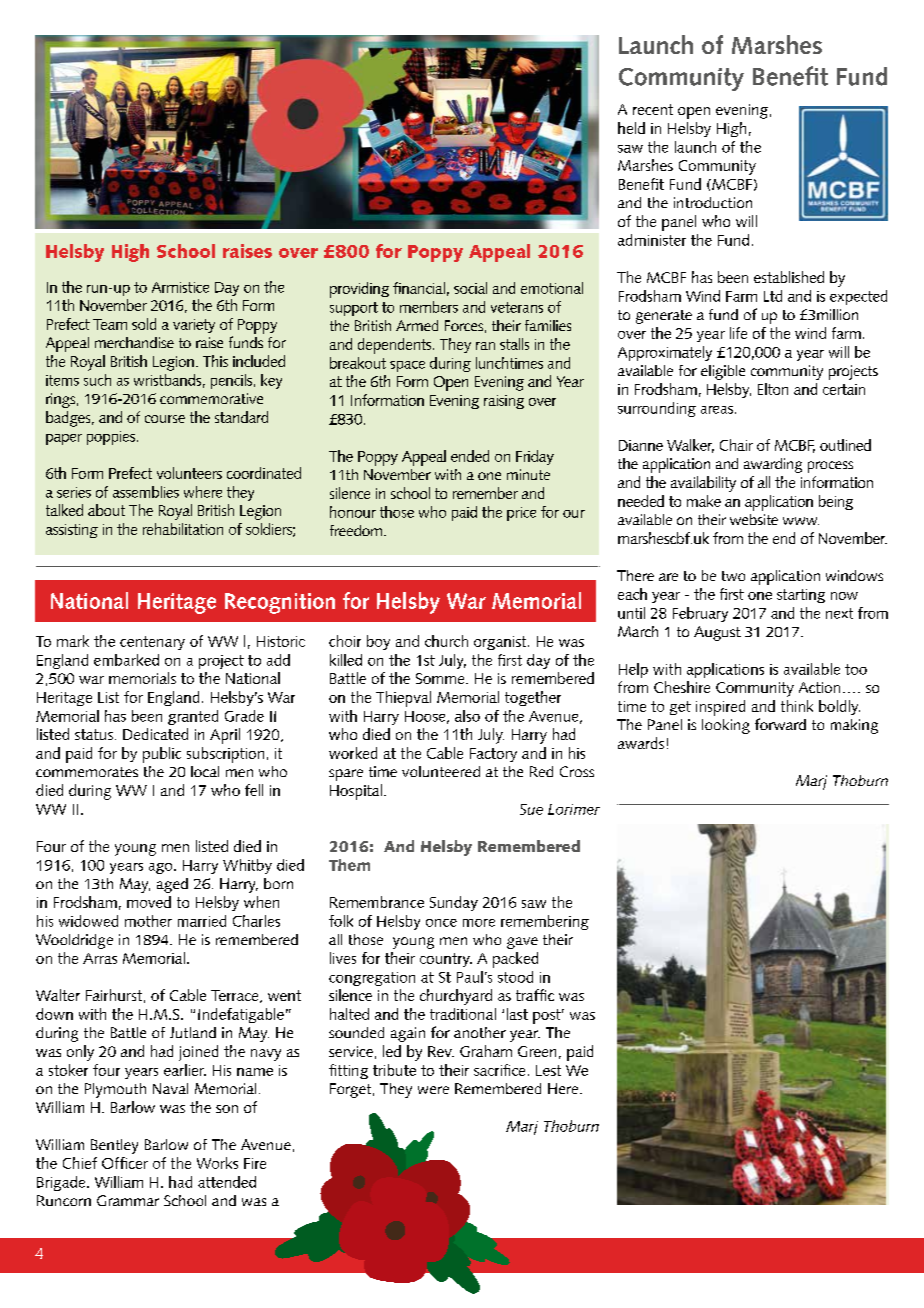 The width and height of the document is (924, 1308). What do you see at coordinates (717, 633) in the document?
I see `August` at bounding box center [717, 633].
